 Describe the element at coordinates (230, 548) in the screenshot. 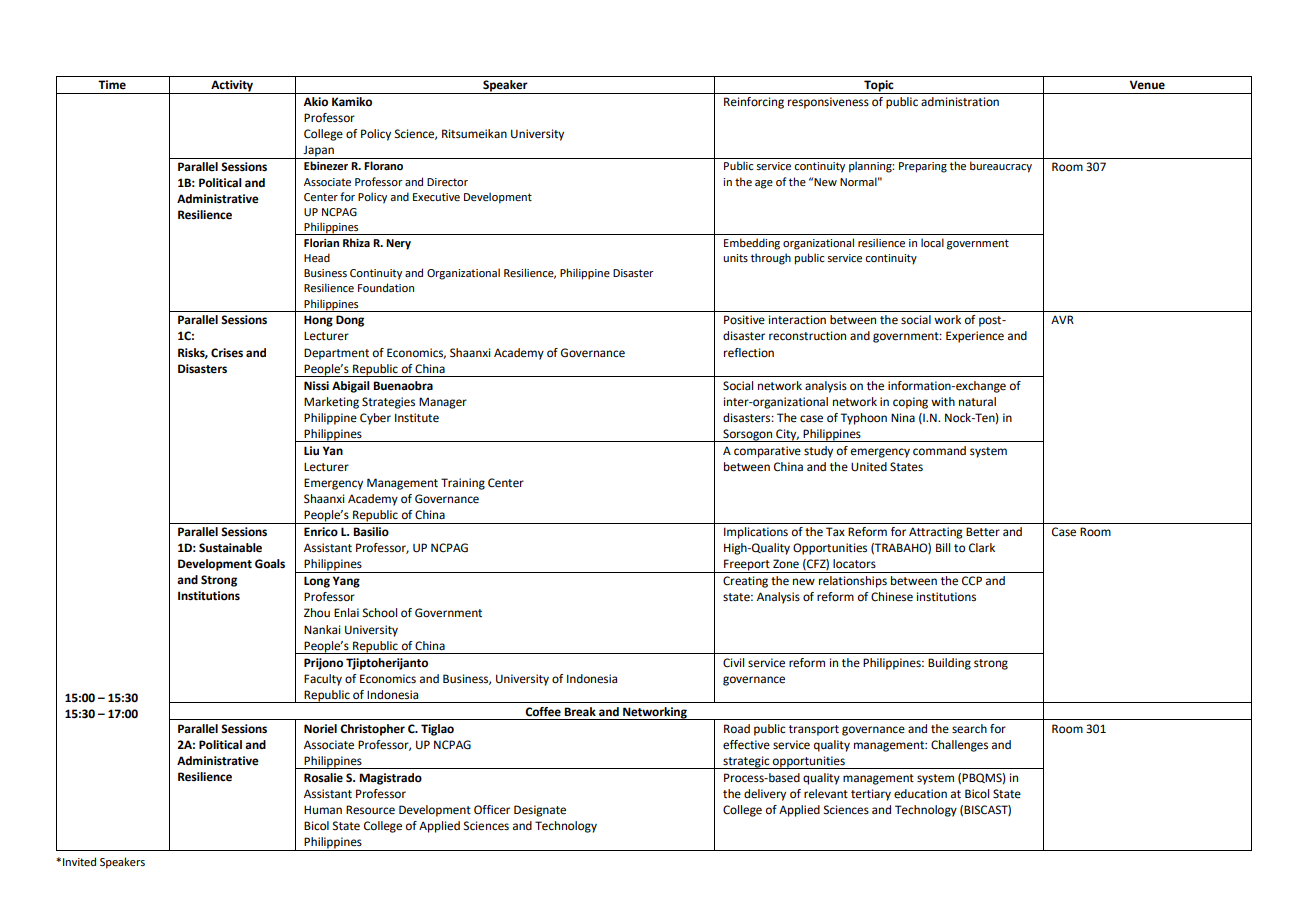

I see `Sustainable` at that location.
